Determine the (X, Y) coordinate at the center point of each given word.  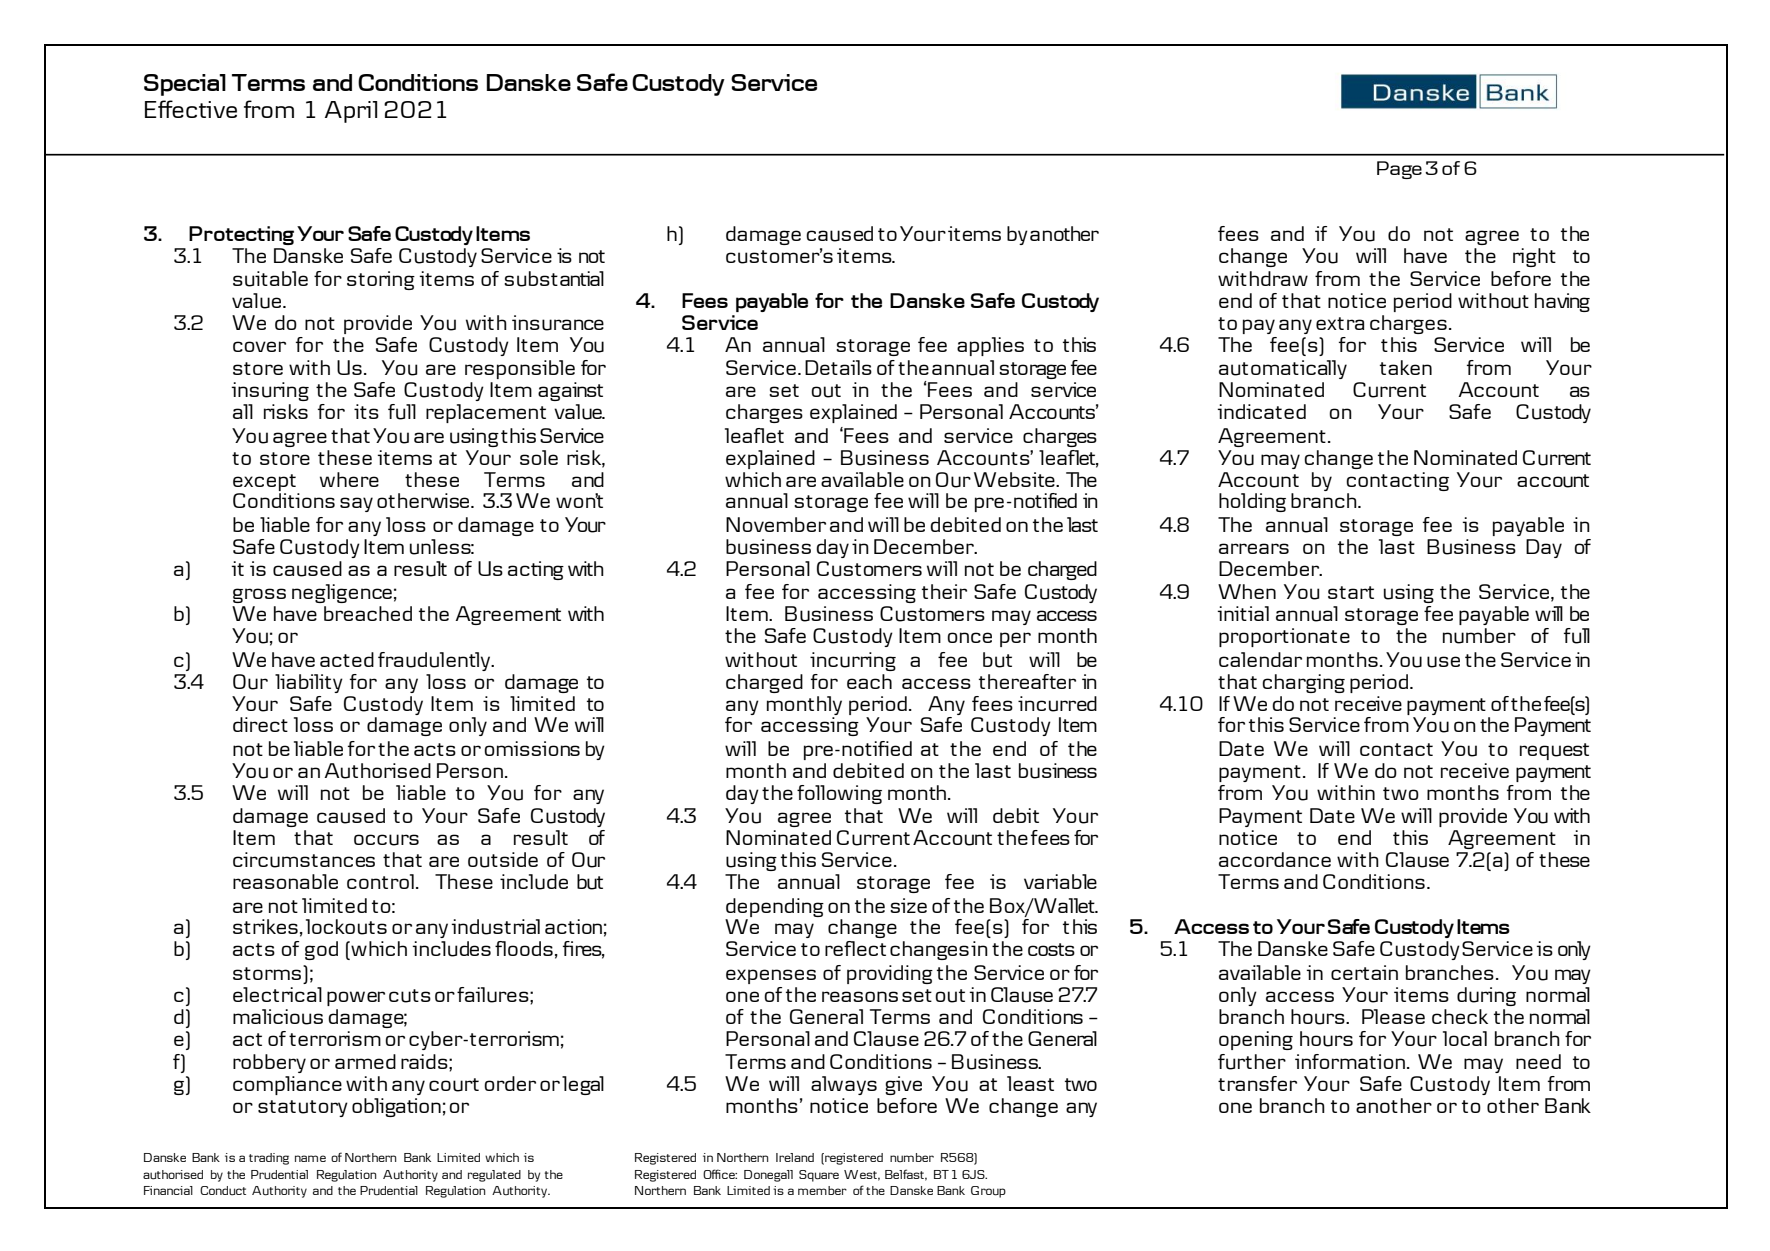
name (310, 1158)
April (351, 112)
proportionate (1284, 637)
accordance (1275, 859)
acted (347, 659)
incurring (853, 661)
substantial (554, 279)
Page (1399, 170)
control (380, 881)
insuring (270, 391)
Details (838, 367)
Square (819, 1176)
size (908, 905)
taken (1406, 367)
